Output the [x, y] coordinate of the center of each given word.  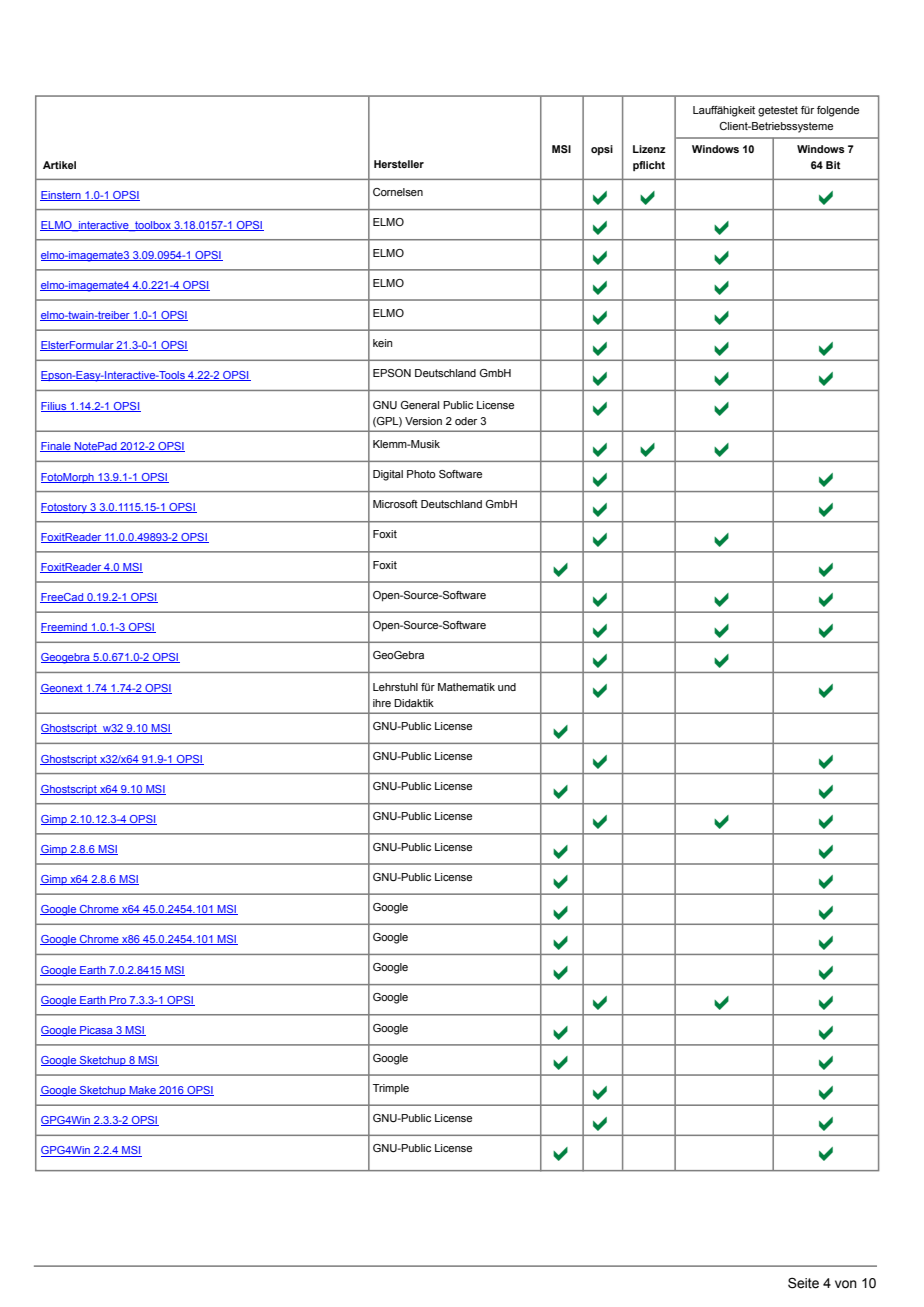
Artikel [59, 165]
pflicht [649, 166]
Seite [803, 1283]
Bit [833, 165]
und [507, 687]
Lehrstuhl [395, 687]
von [846, 1284]
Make [142, 1091]
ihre [382, 703]
